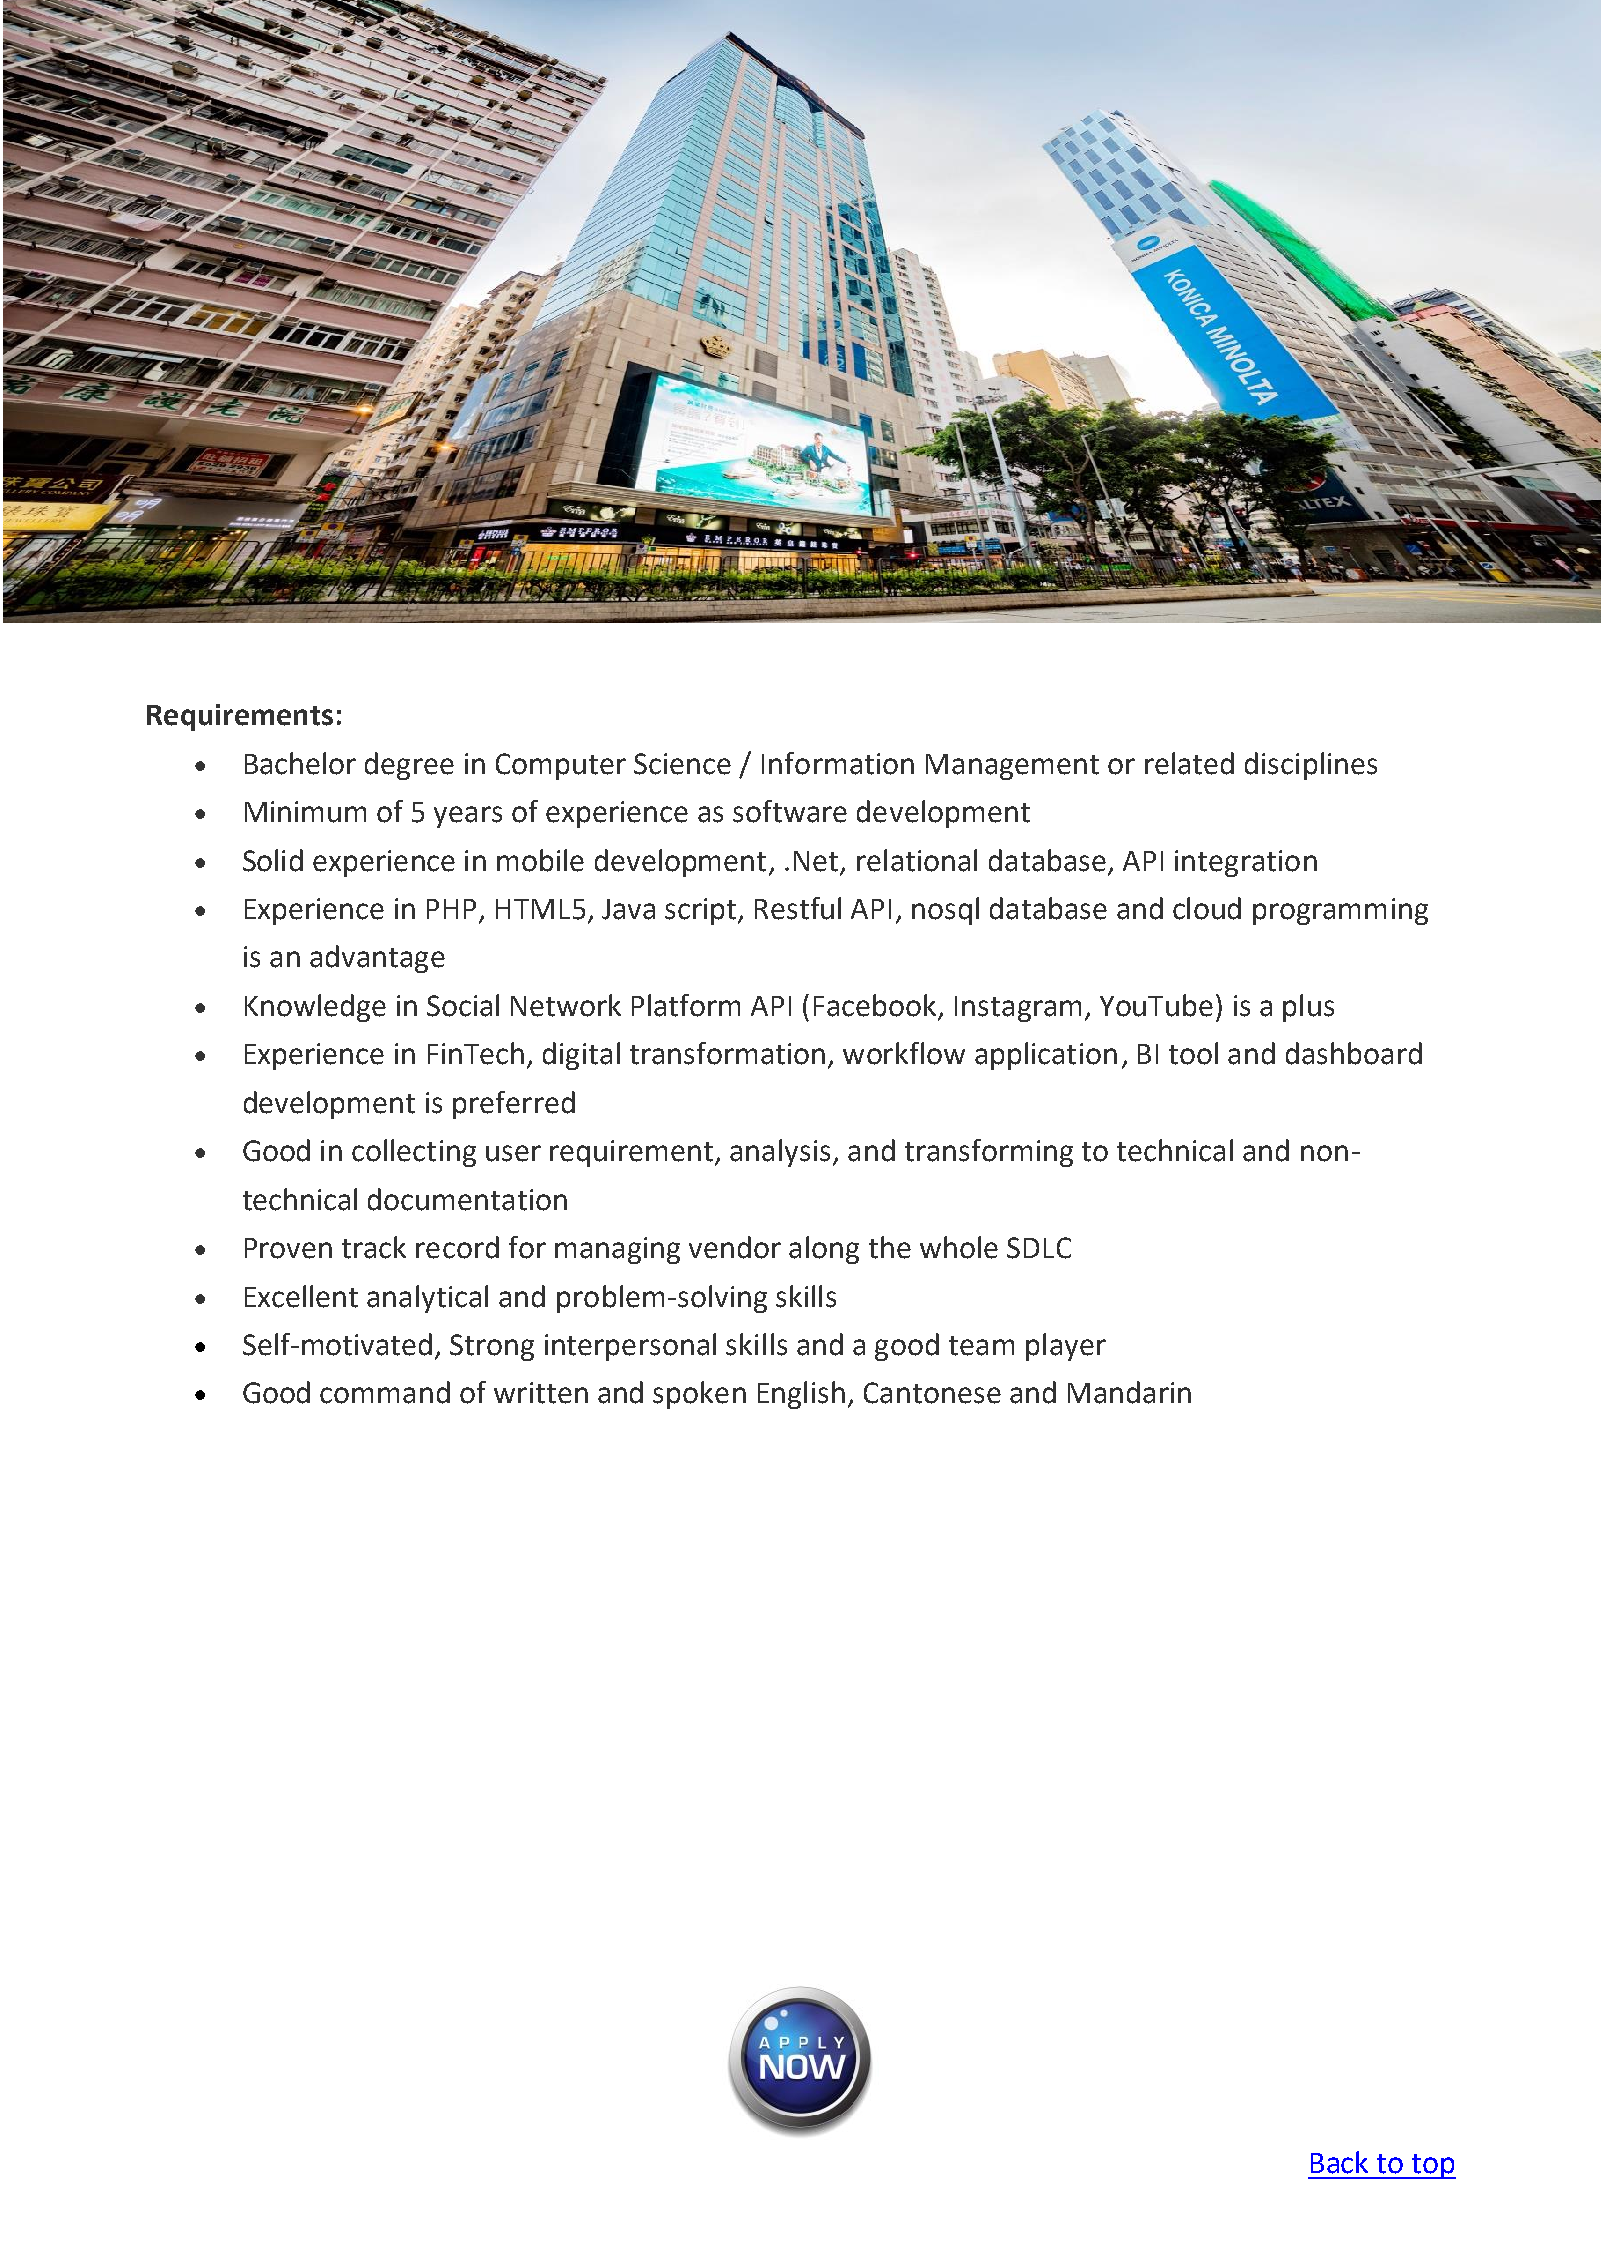  What do you see at coordinates (801, 1395) in the image?
I see `English` at bounding box center [801, 1395].
